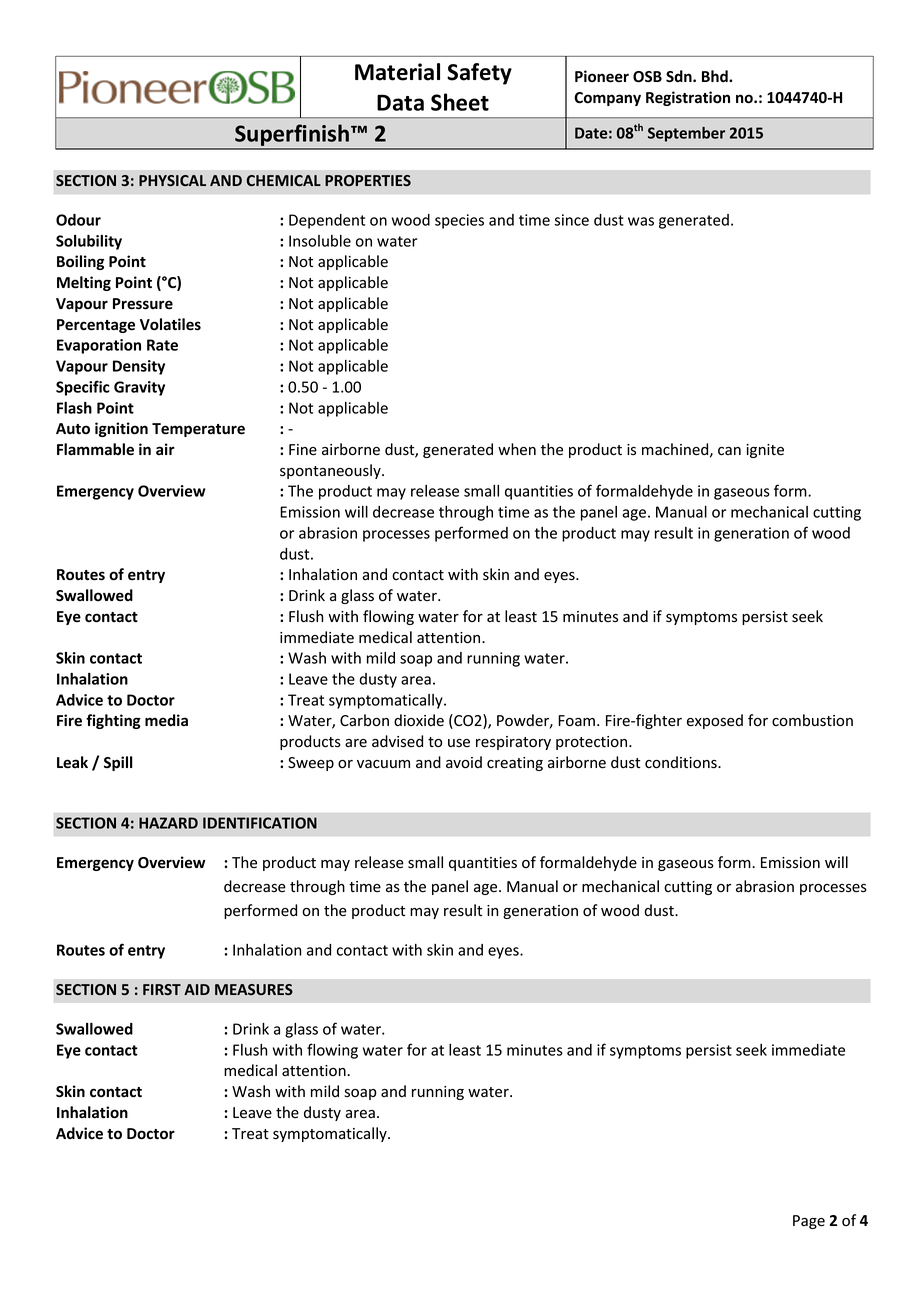 Image resolution: width=924 pixels, height=1308 pixels. I want to click on when, so click(517, 449).
